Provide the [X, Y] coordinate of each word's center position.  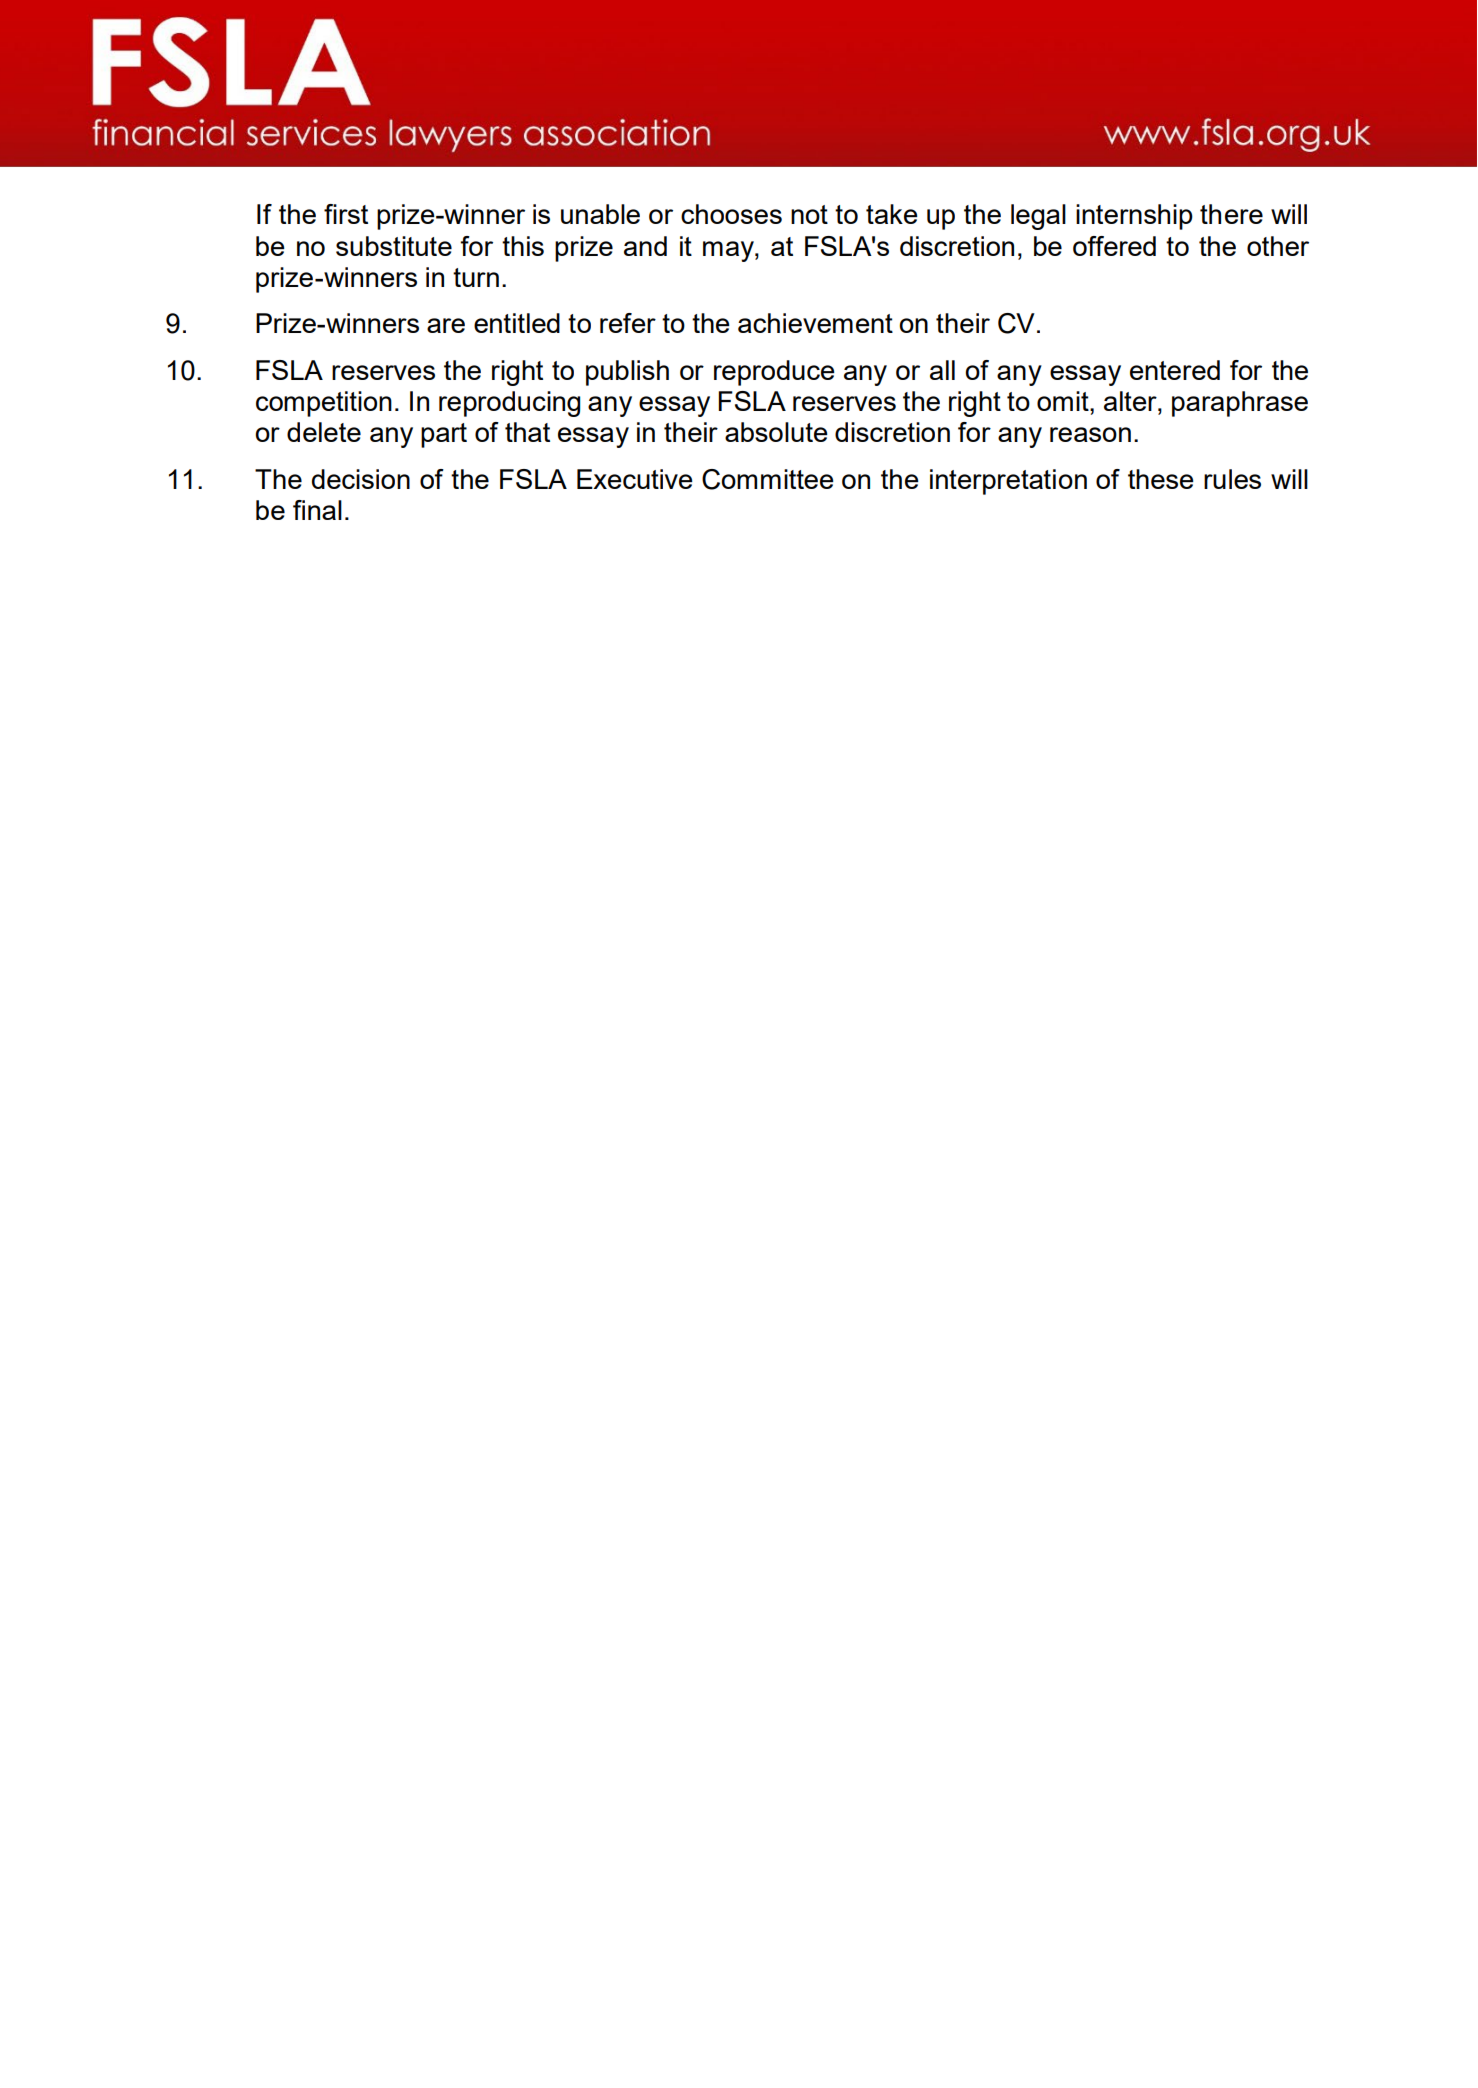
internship [1134, 217]
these [1161, 479]
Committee [768, 479]
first [346, 214]
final [317, 510]
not [809, 214]
